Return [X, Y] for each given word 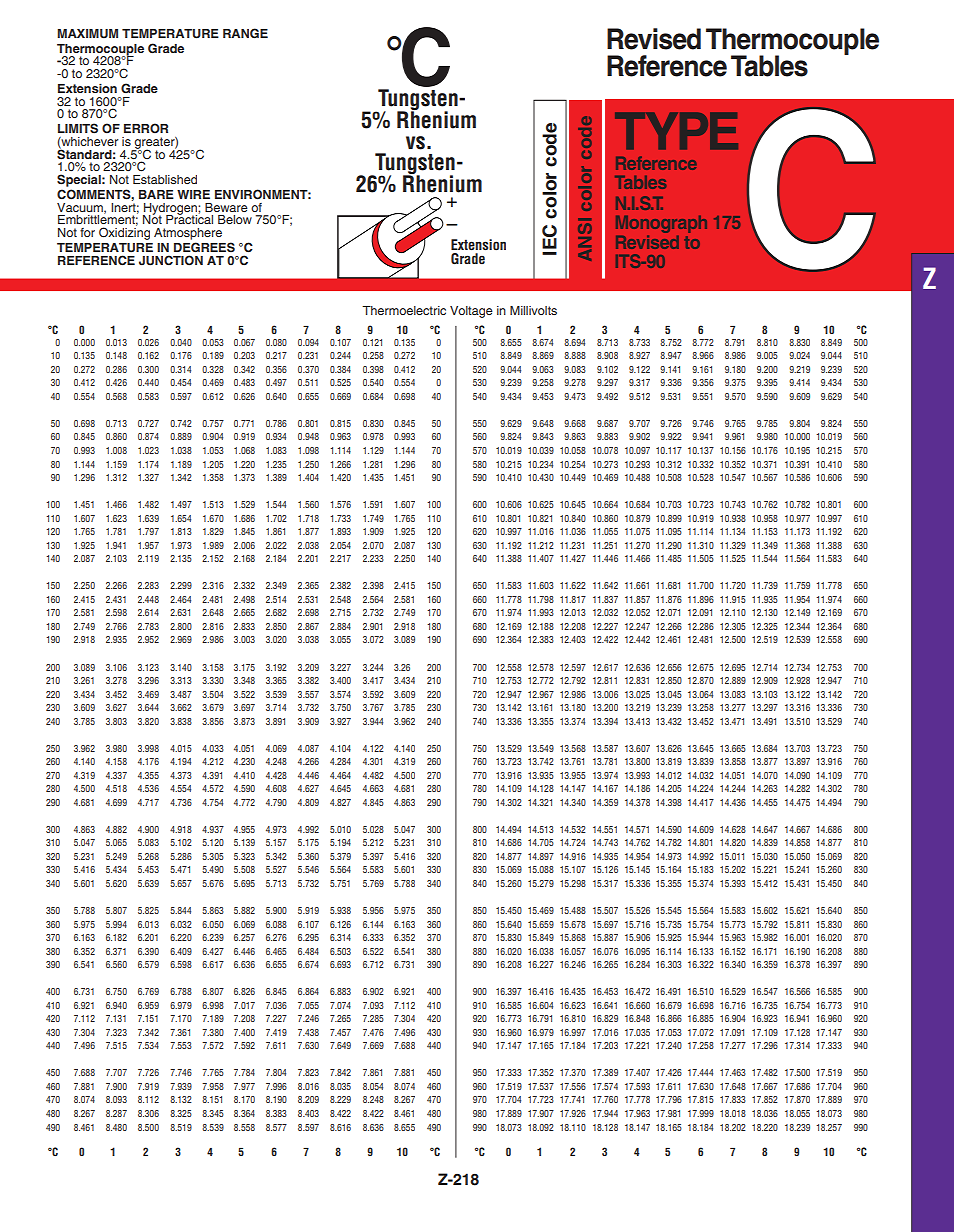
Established [165, 179]
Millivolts [533, 310]
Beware [226, 207]
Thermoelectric [404, 310]
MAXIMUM [87, 34]
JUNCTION [171, 260]
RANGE [245, 33]
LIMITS [78, 128]
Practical [189, 218]
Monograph [661, 224]
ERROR [146, 128]
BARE [156, 194]
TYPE [676, 131]
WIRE [193, 194]
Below [235, 219]
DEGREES [204, 247]
